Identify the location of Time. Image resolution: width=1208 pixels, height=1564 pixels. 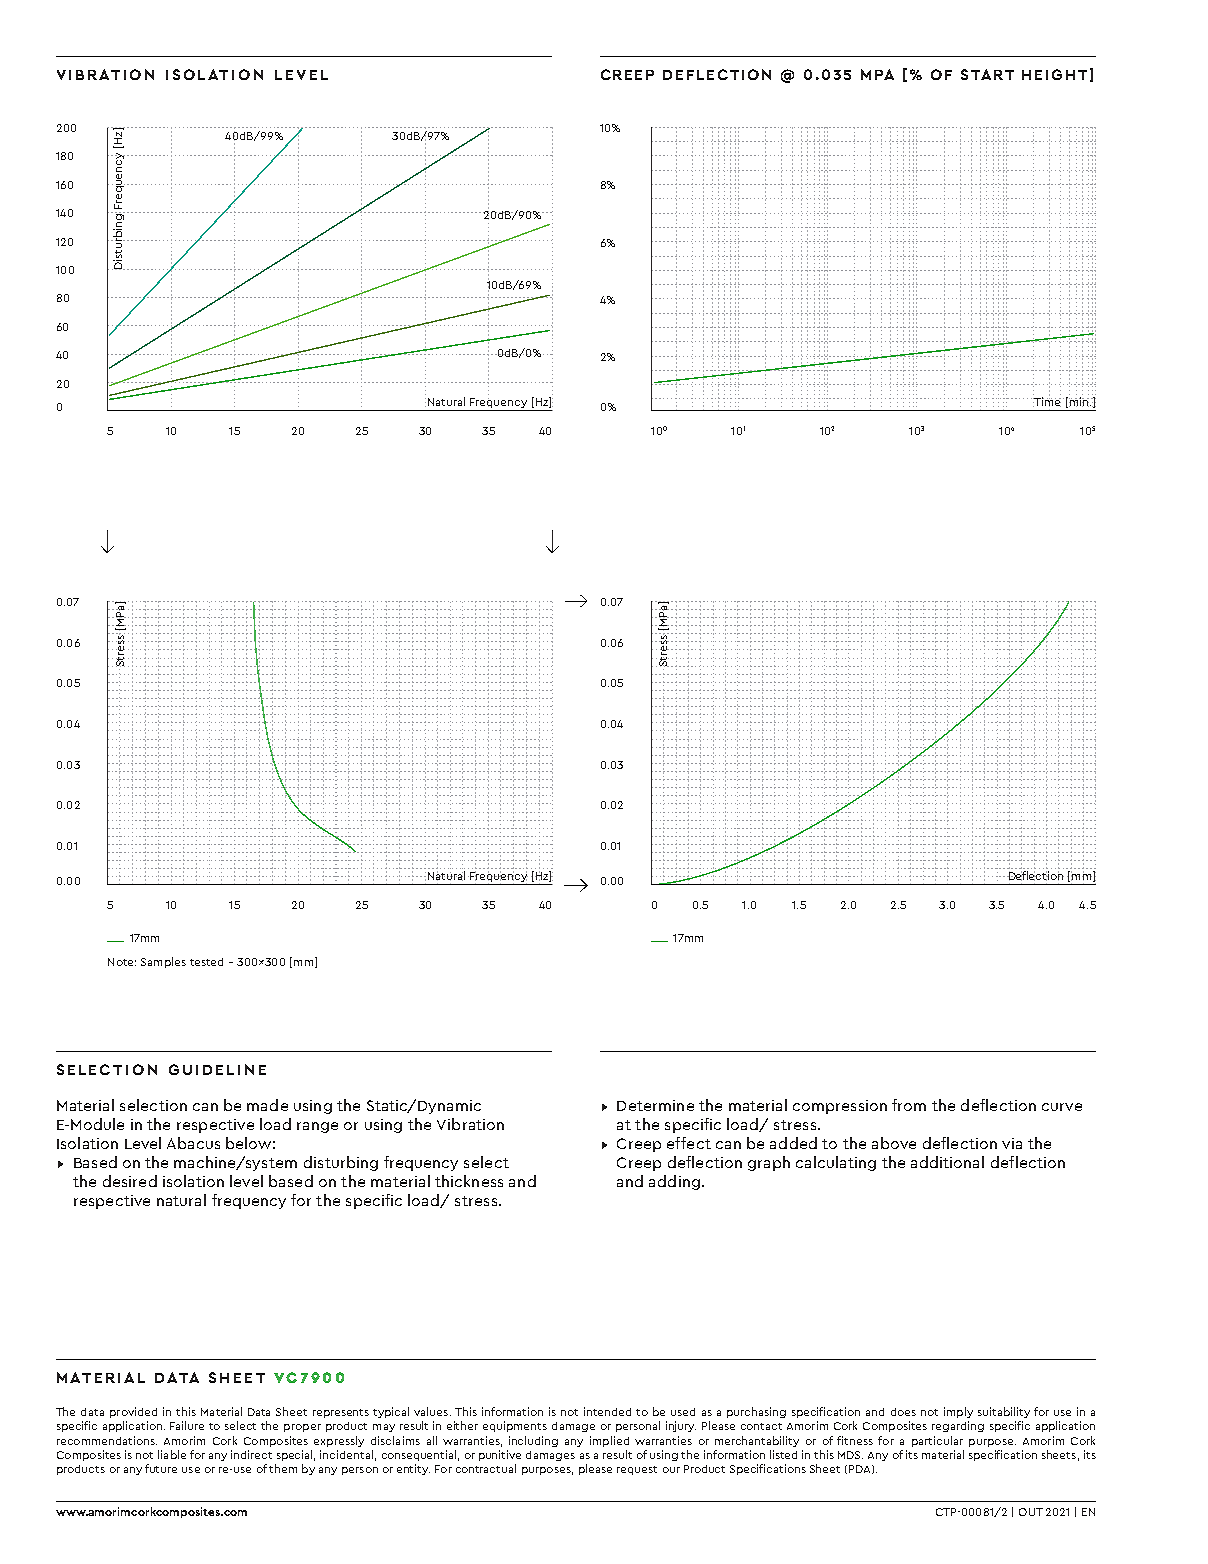
(1047, 401).
